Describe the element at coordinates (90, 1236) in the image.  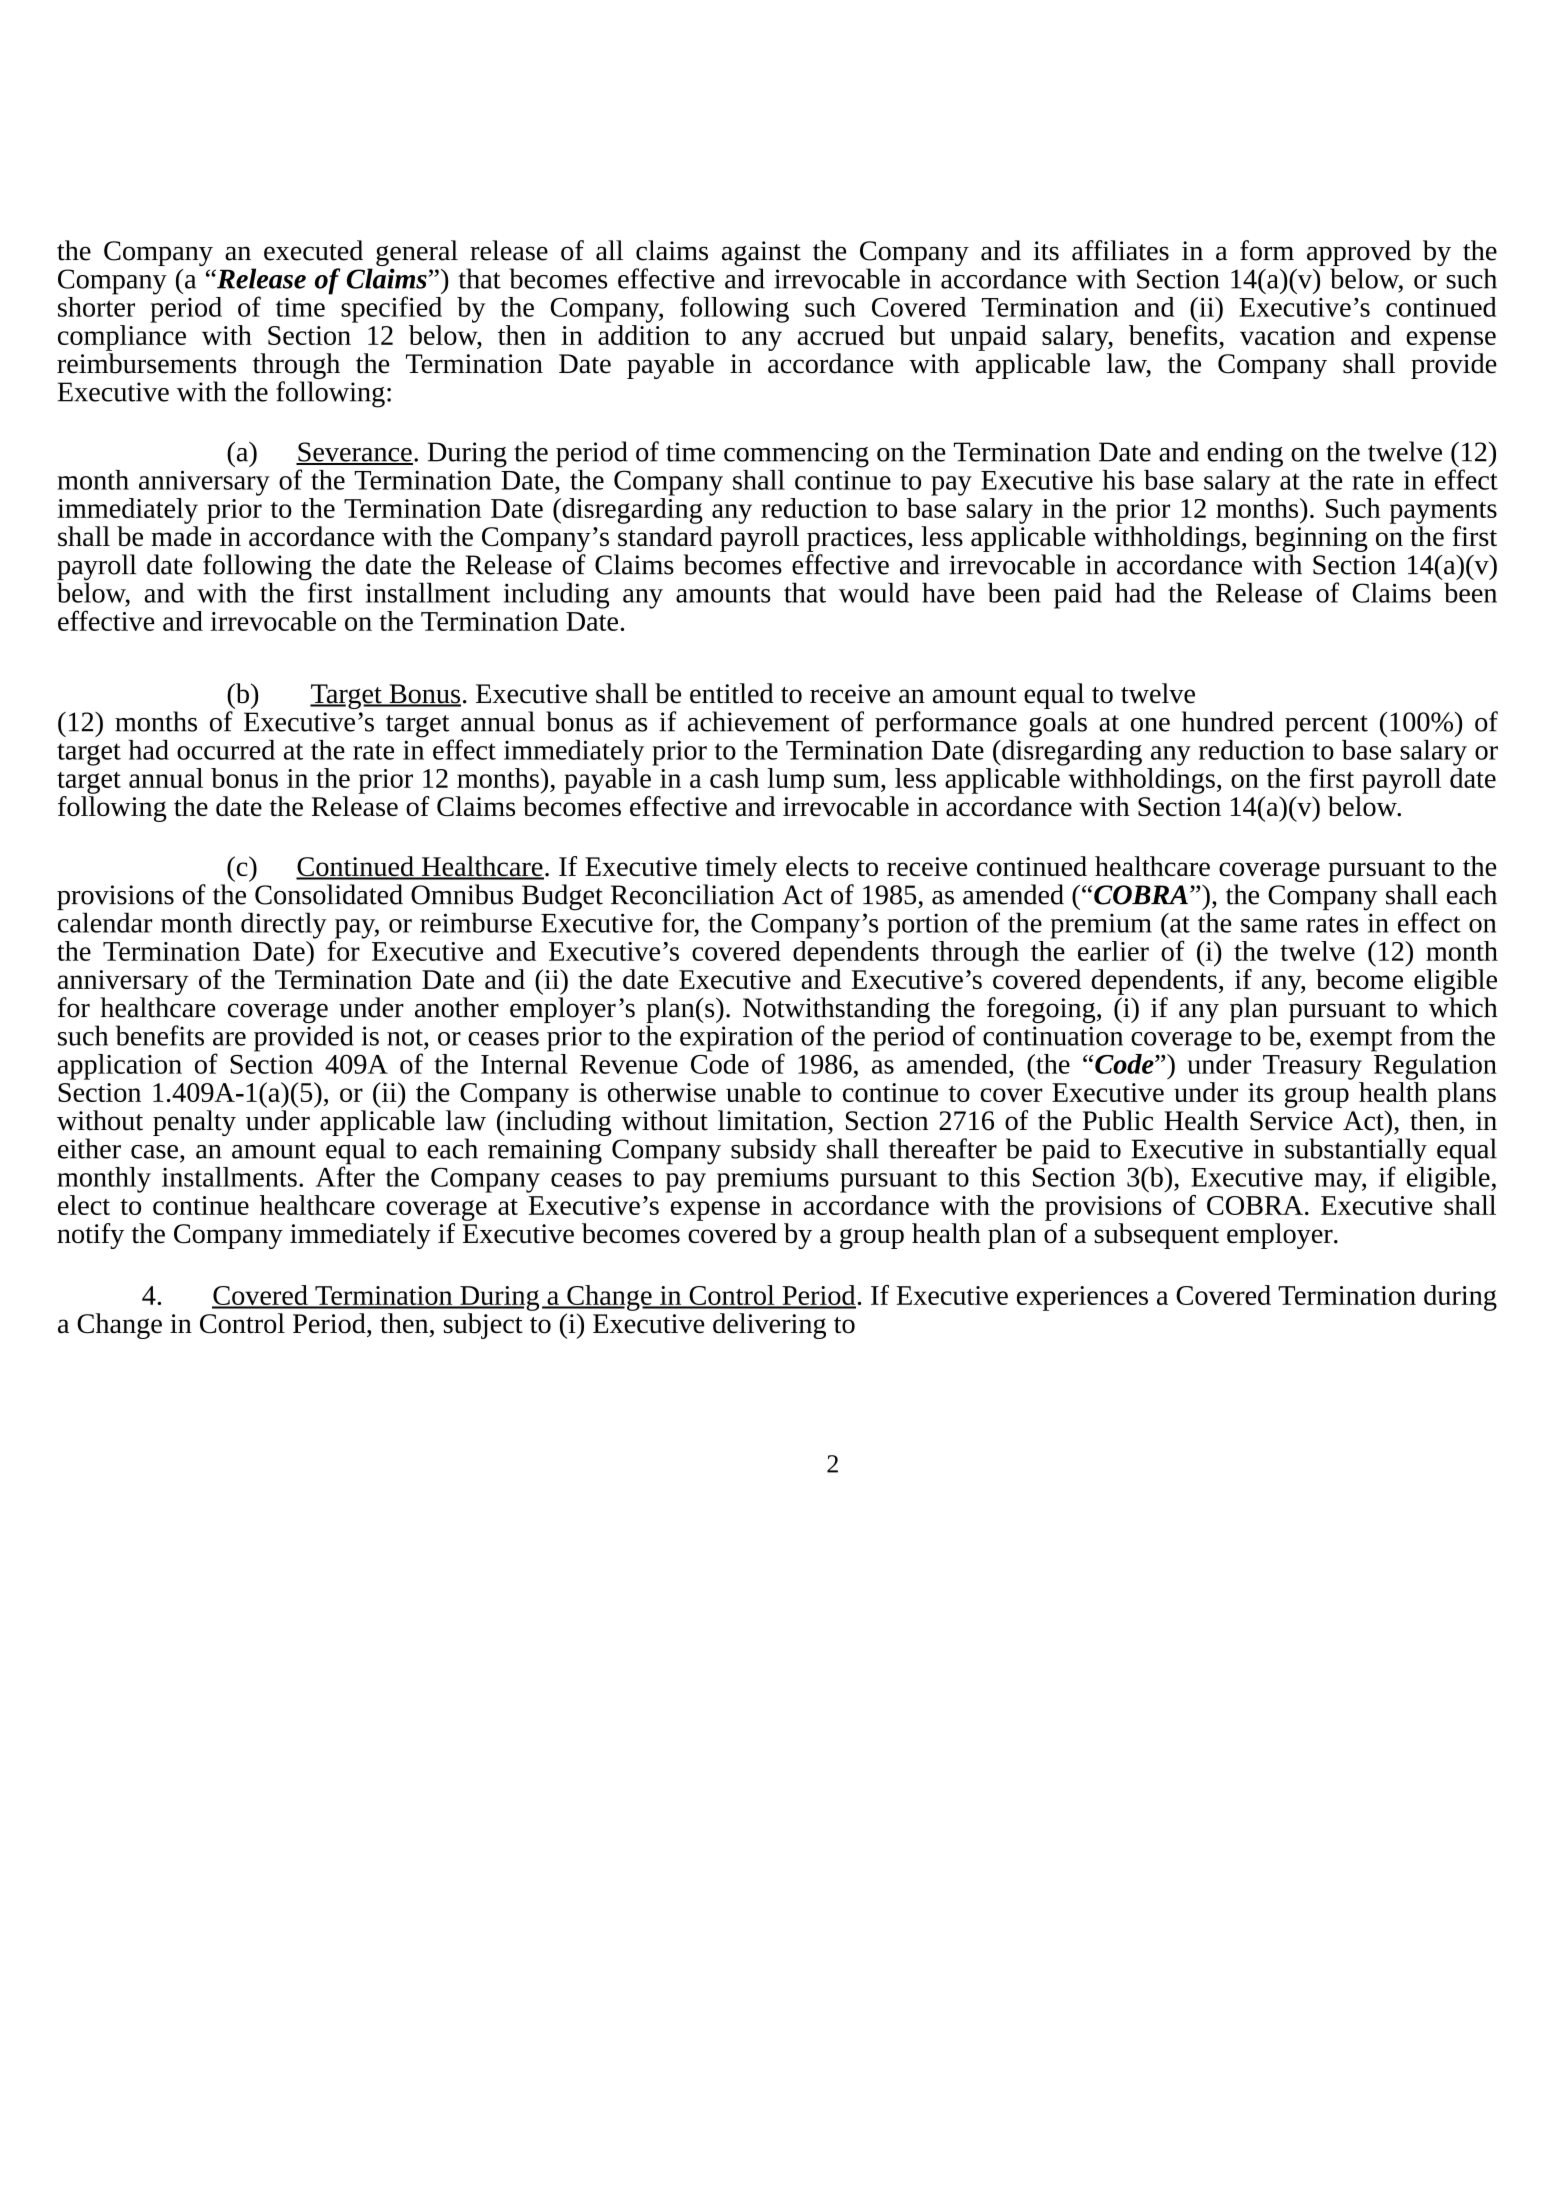
I see `notify` at that location.
